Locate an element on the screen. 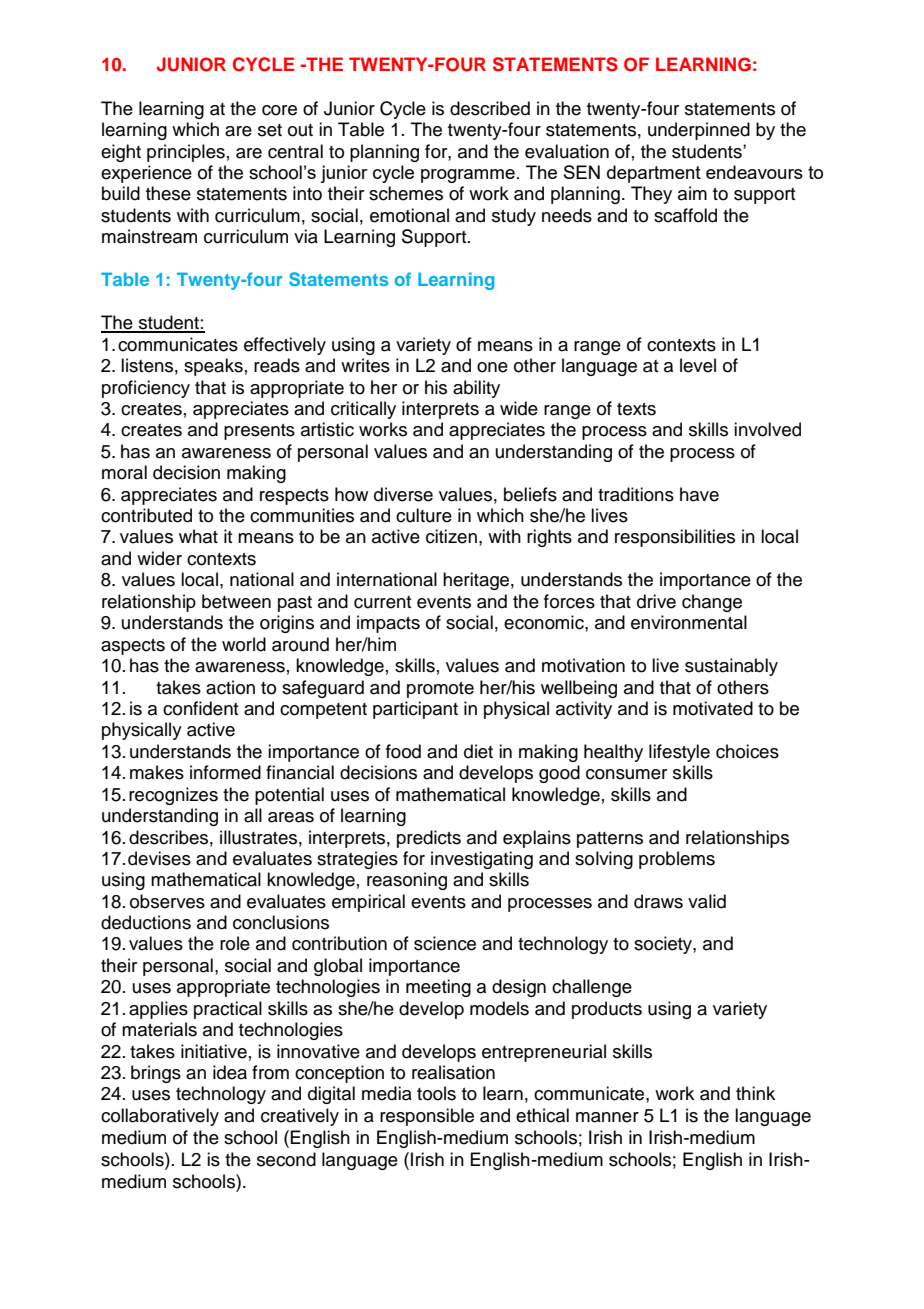 This screenshot has width=924, height=1309. speaks is located at coordinates (213, 367).
